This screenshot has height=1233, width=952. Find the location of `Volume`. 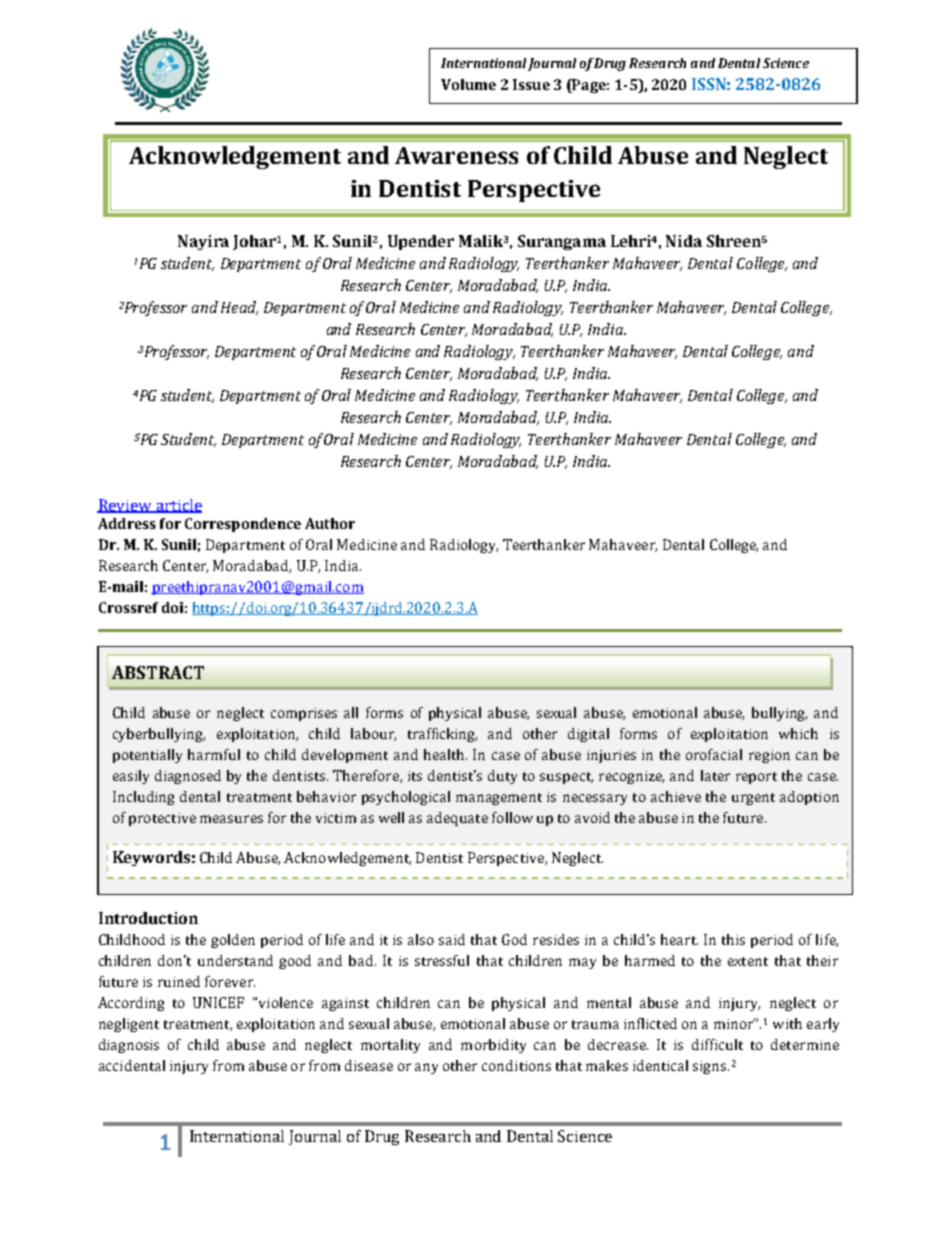

Volume is located at coordinates (468, 84).
